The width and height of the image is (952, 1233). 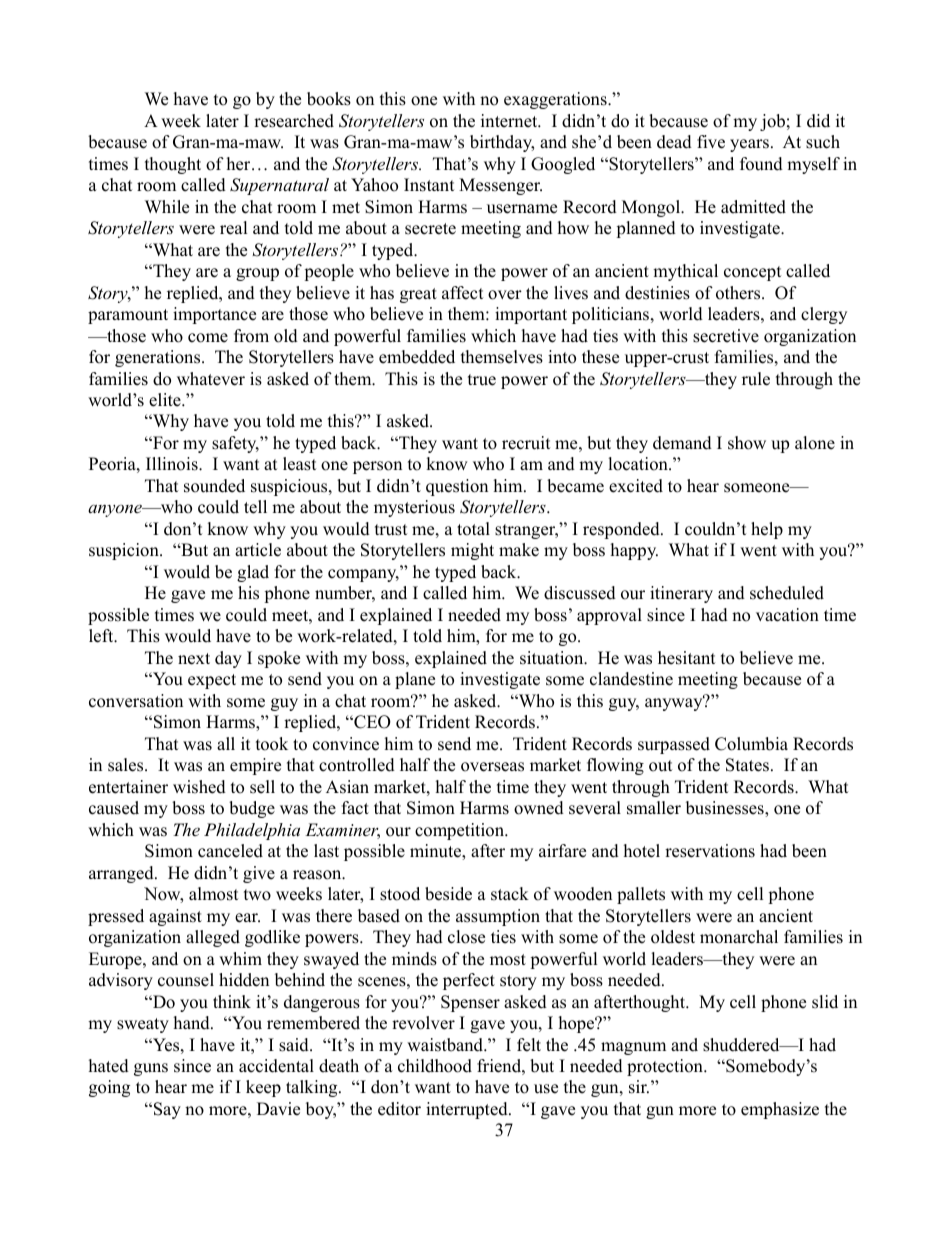 What do you see at coordinates (214, 486) in the image?
I see `sounded` at bounding box center [214, 486].
